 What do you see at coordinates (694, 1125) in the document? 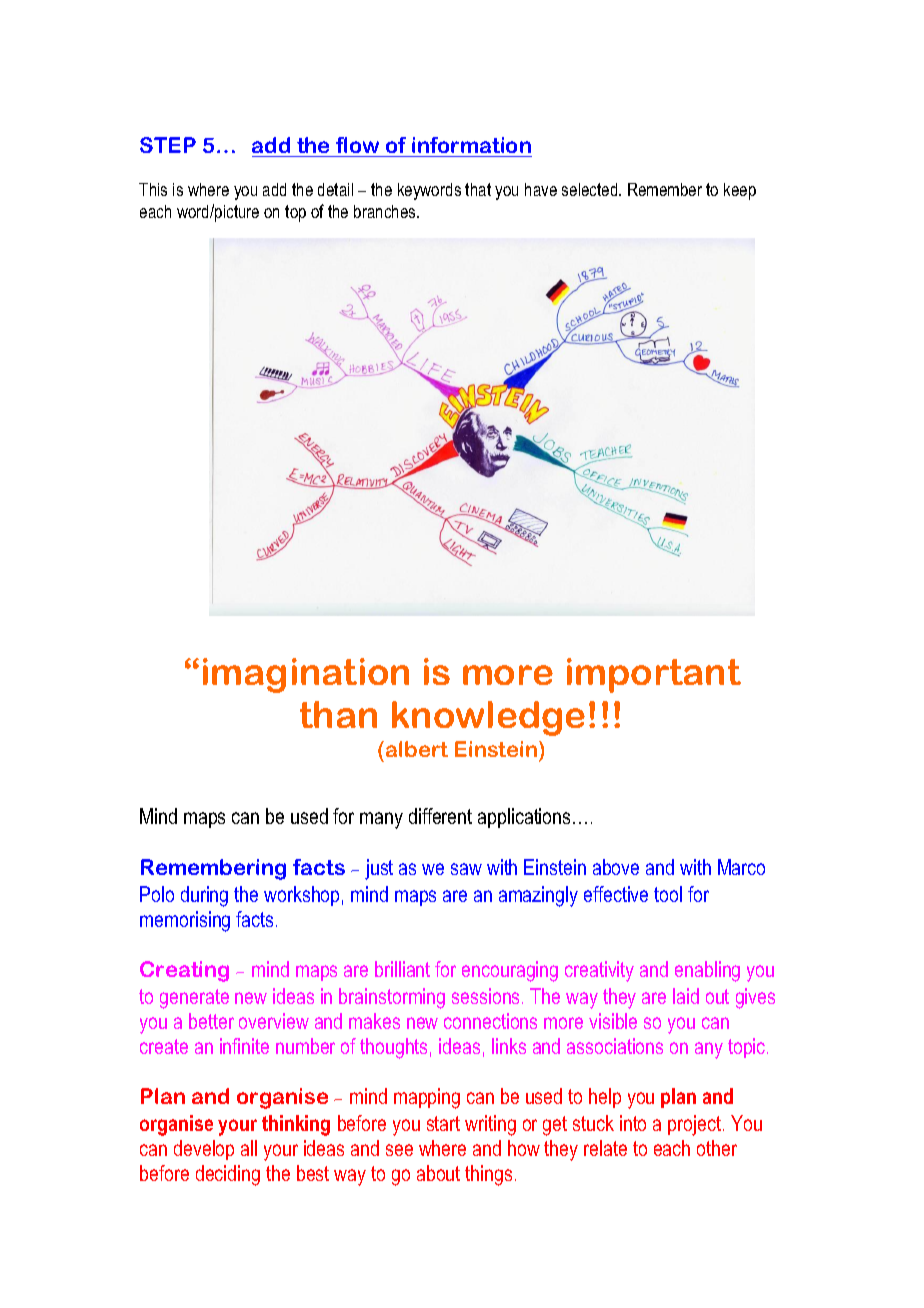
I see `project` at bounding box center [694, 1125].
